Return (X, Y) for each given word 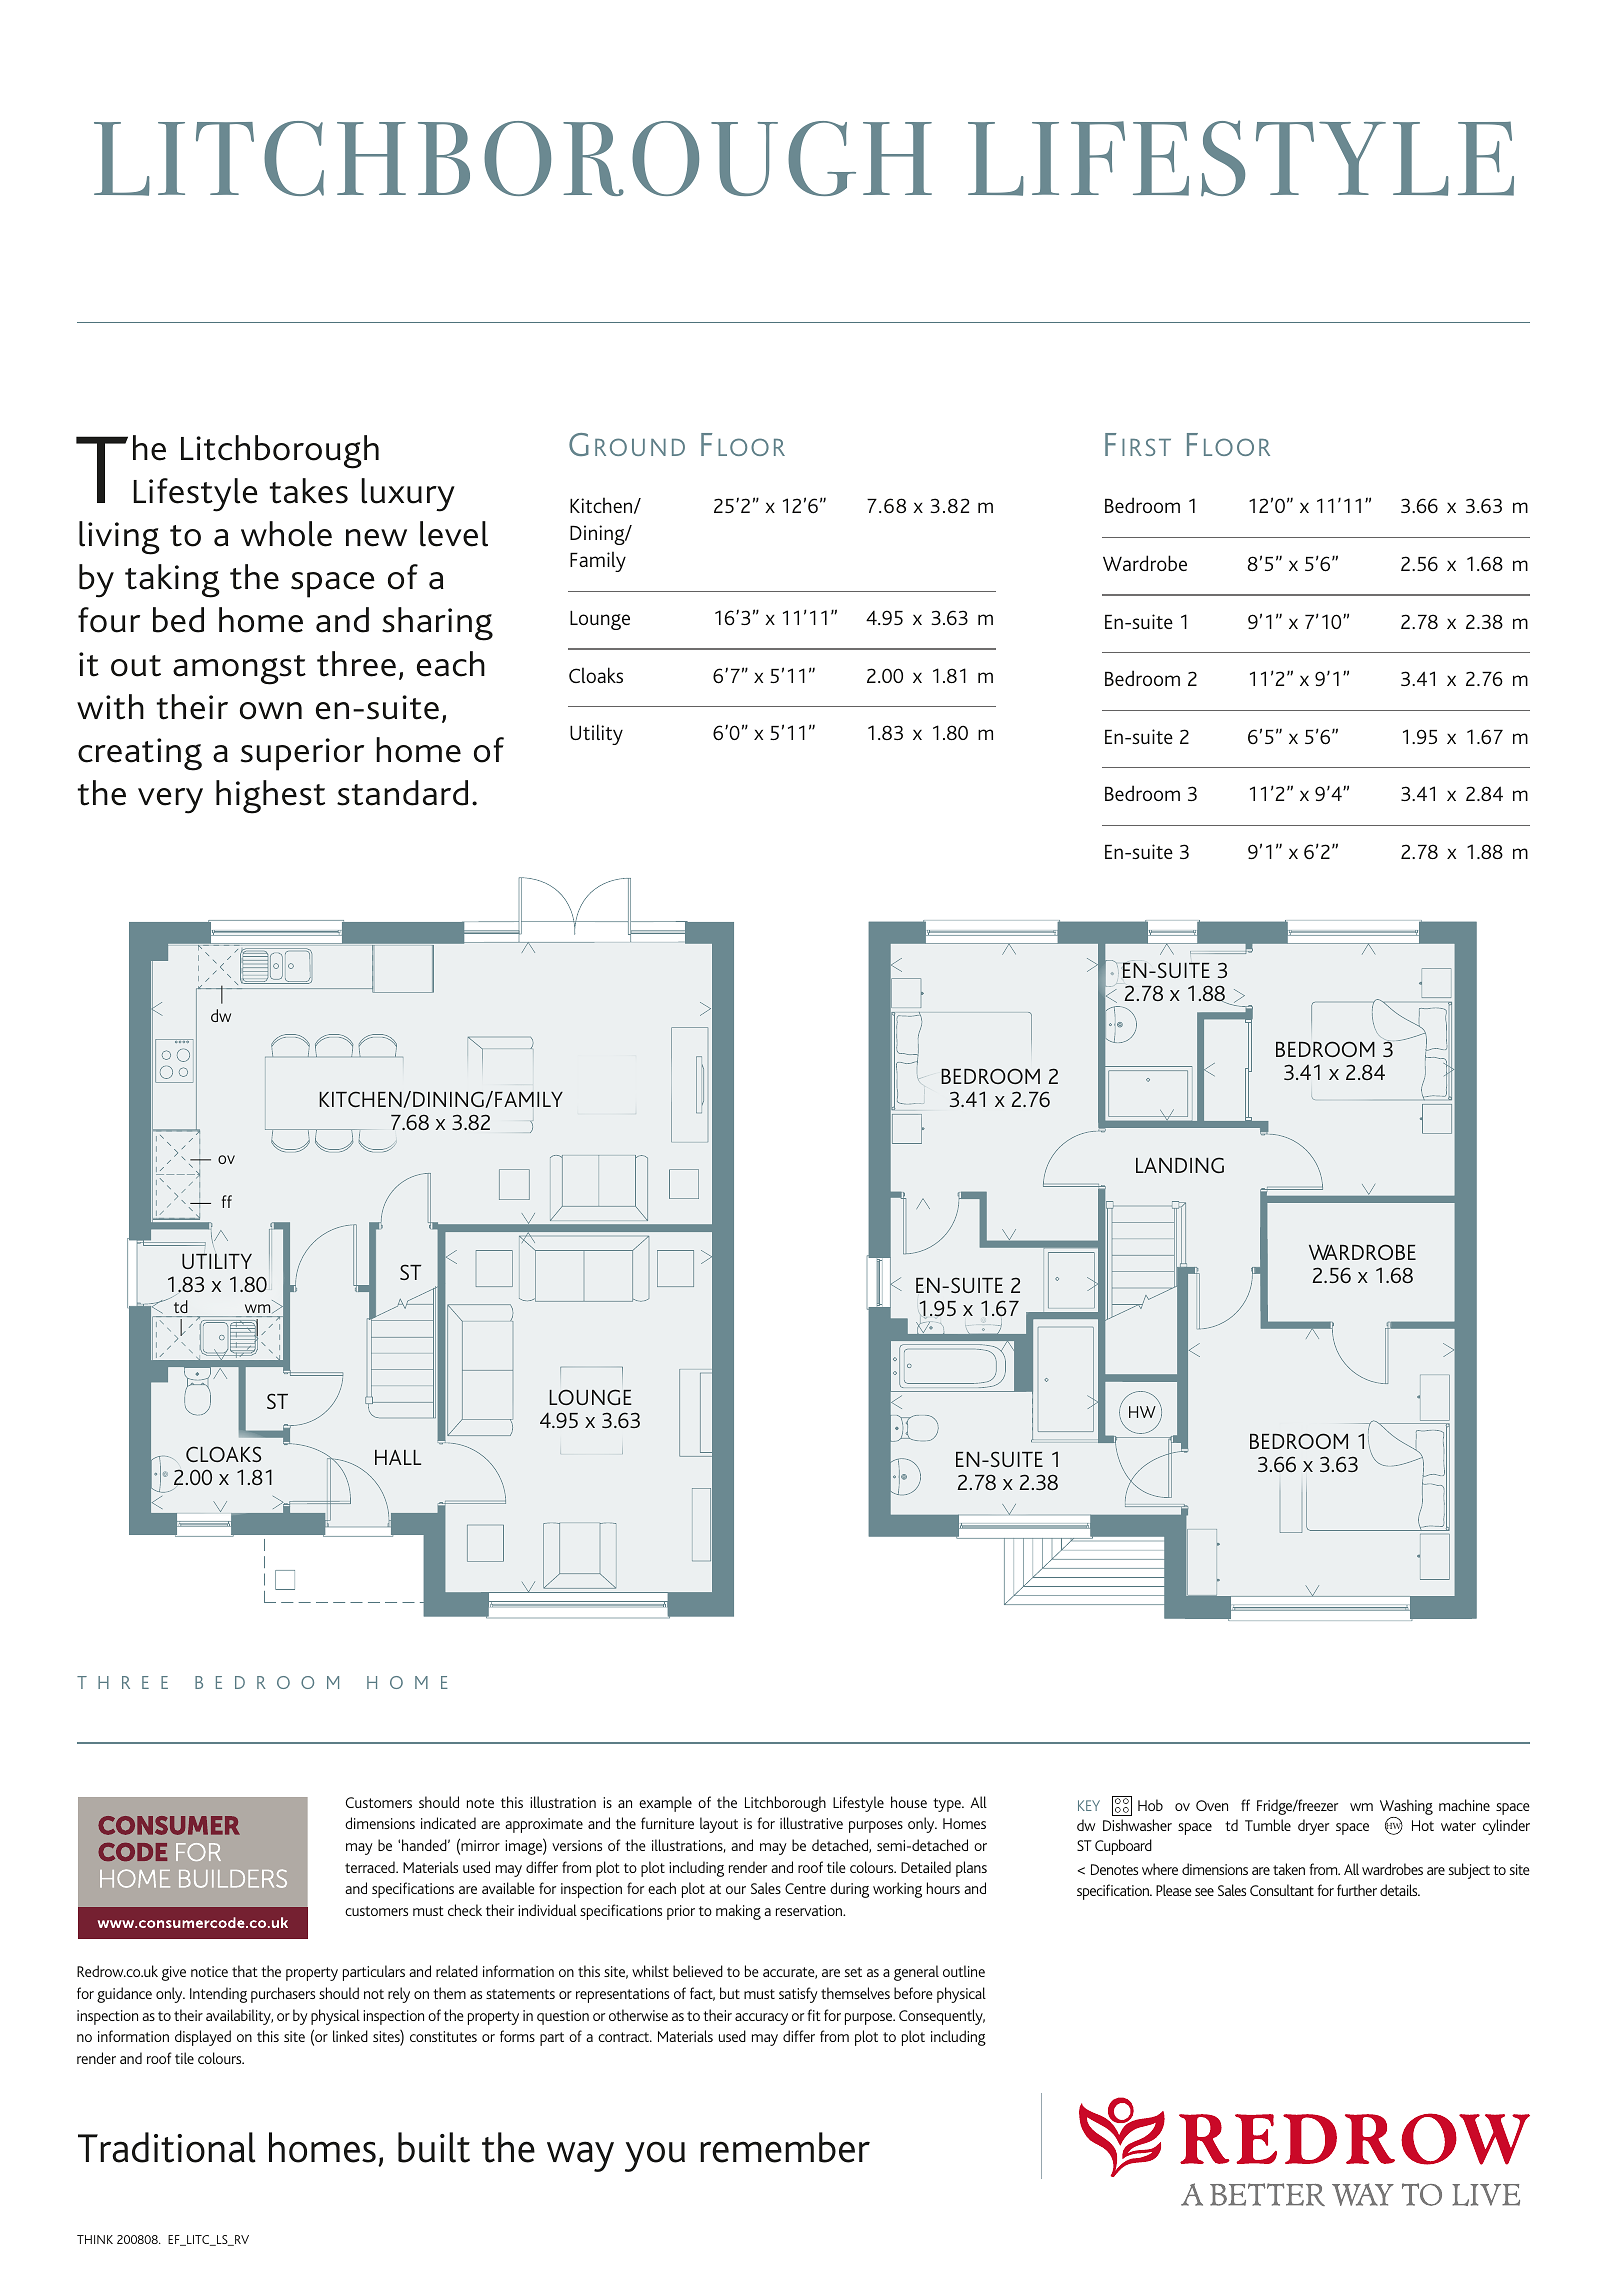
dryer (1313, 1827)
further (1357, 1890)
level (454, 534)
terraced (371, 1867)
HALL (398, 1457)
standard (402, 793)
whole (286, 534)
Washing (1406, 1808)
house (909, 1802)
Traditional (167, 2147)
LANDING (1180, 1165)
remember (785, 2147)
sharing (437, 624)
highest (270, 797)
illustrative (811, 1823)
